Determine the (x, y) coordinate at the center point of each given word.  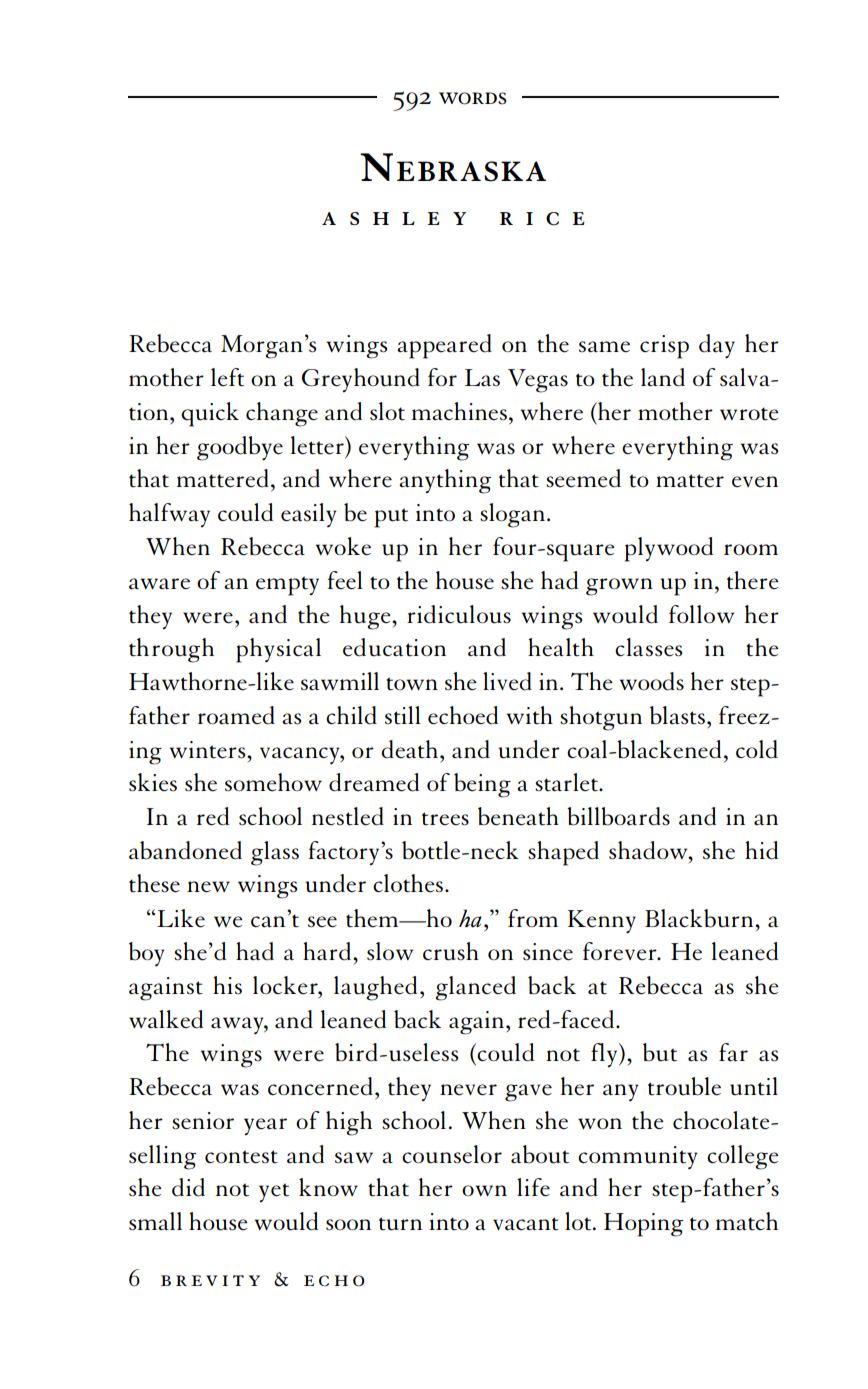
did (188, 1187)
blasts (677, 715)
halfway (169, 515)
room (751, 549)
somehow (273, 782)
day (717, 346)
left (227, 377)
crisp (664, 347)
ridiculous (459, 614)
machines (459, 411)
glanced (475, 988)
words (473, 98)
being (482, 785)
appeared (444, 346)
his (227, 985)
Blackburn (700, 918)
